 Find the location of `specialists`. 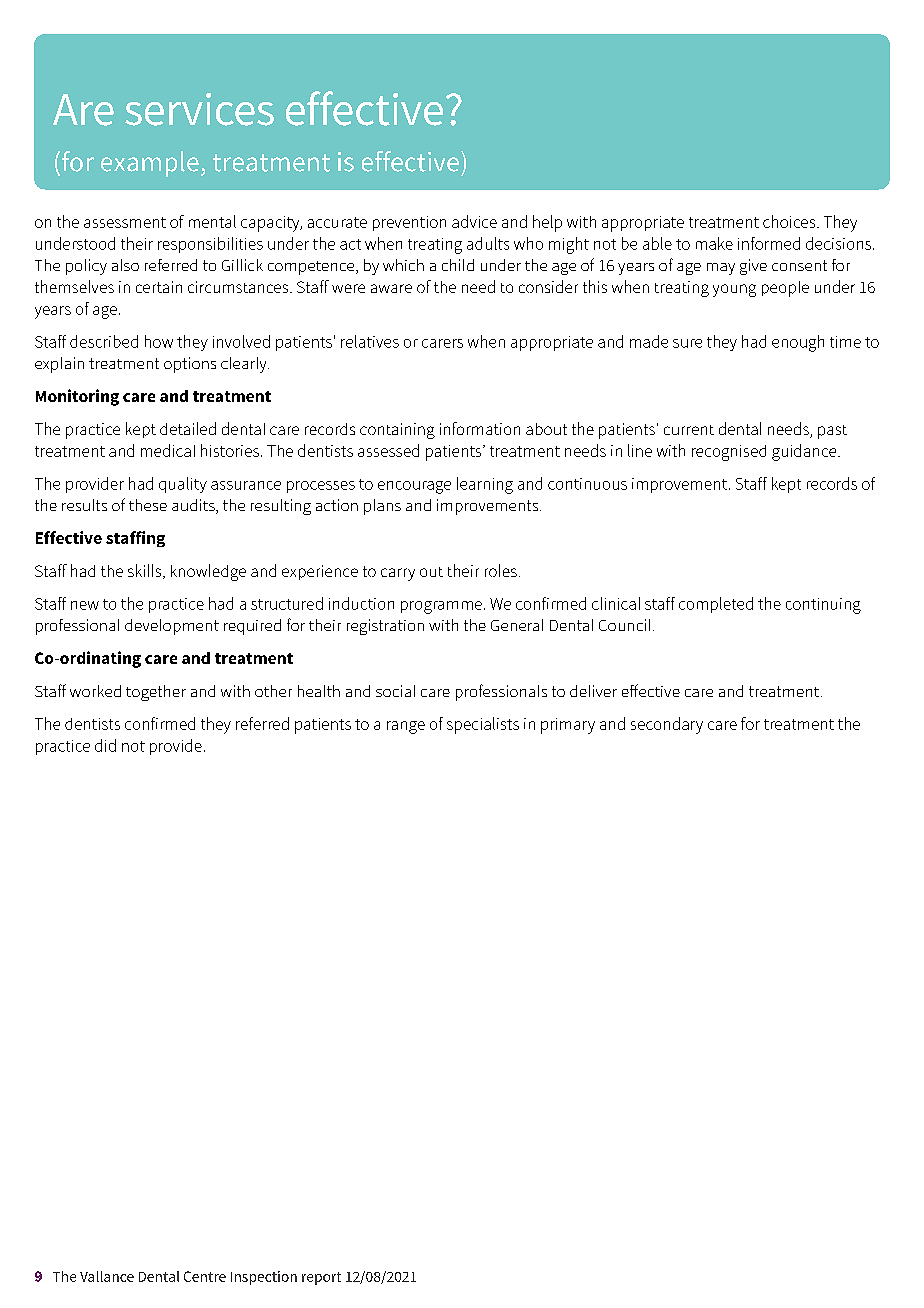

specialists is located at coordinates (483, 725).
